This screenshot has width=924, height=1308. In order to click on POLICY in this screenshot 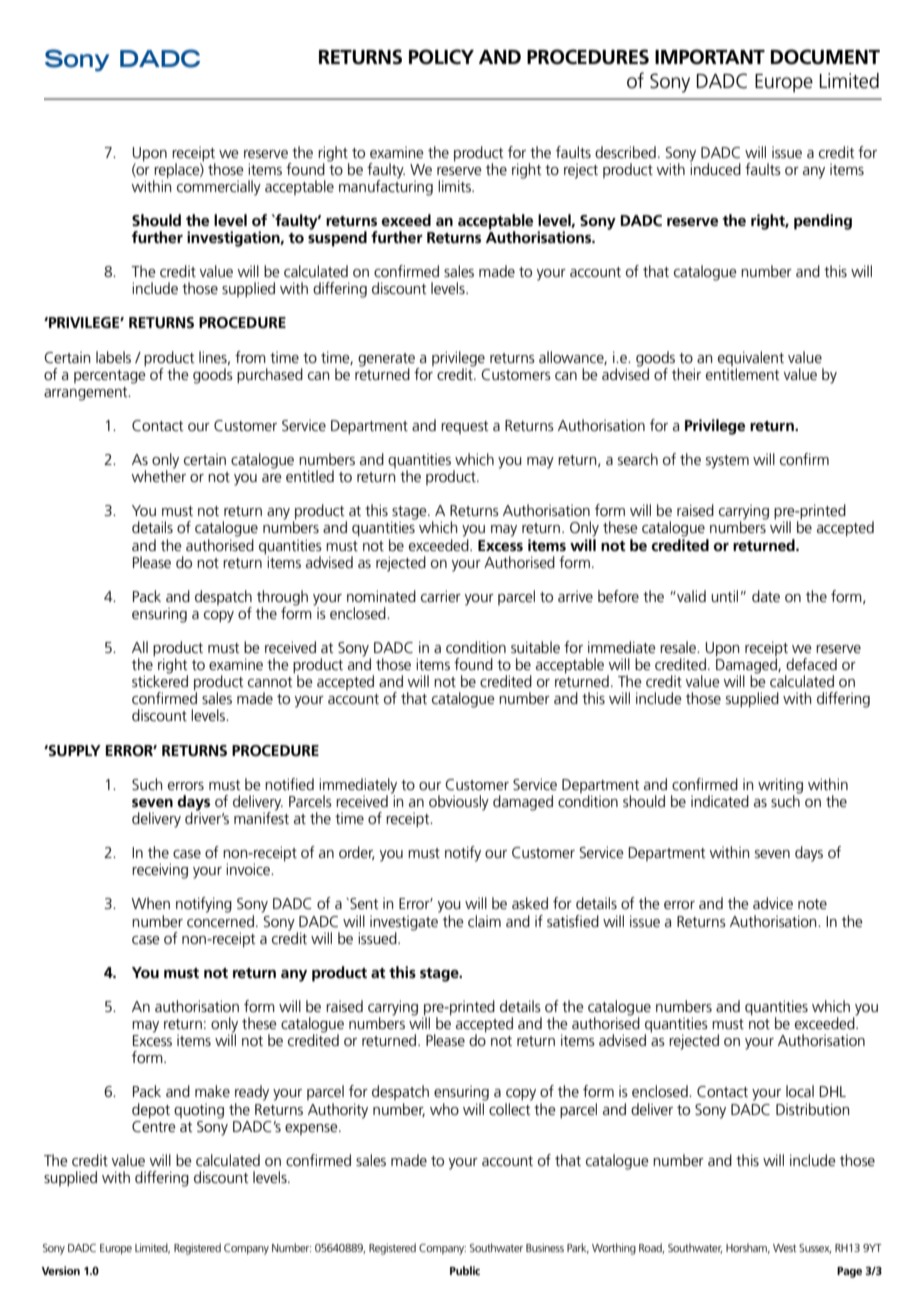, I will do `click(441, 57)`.
